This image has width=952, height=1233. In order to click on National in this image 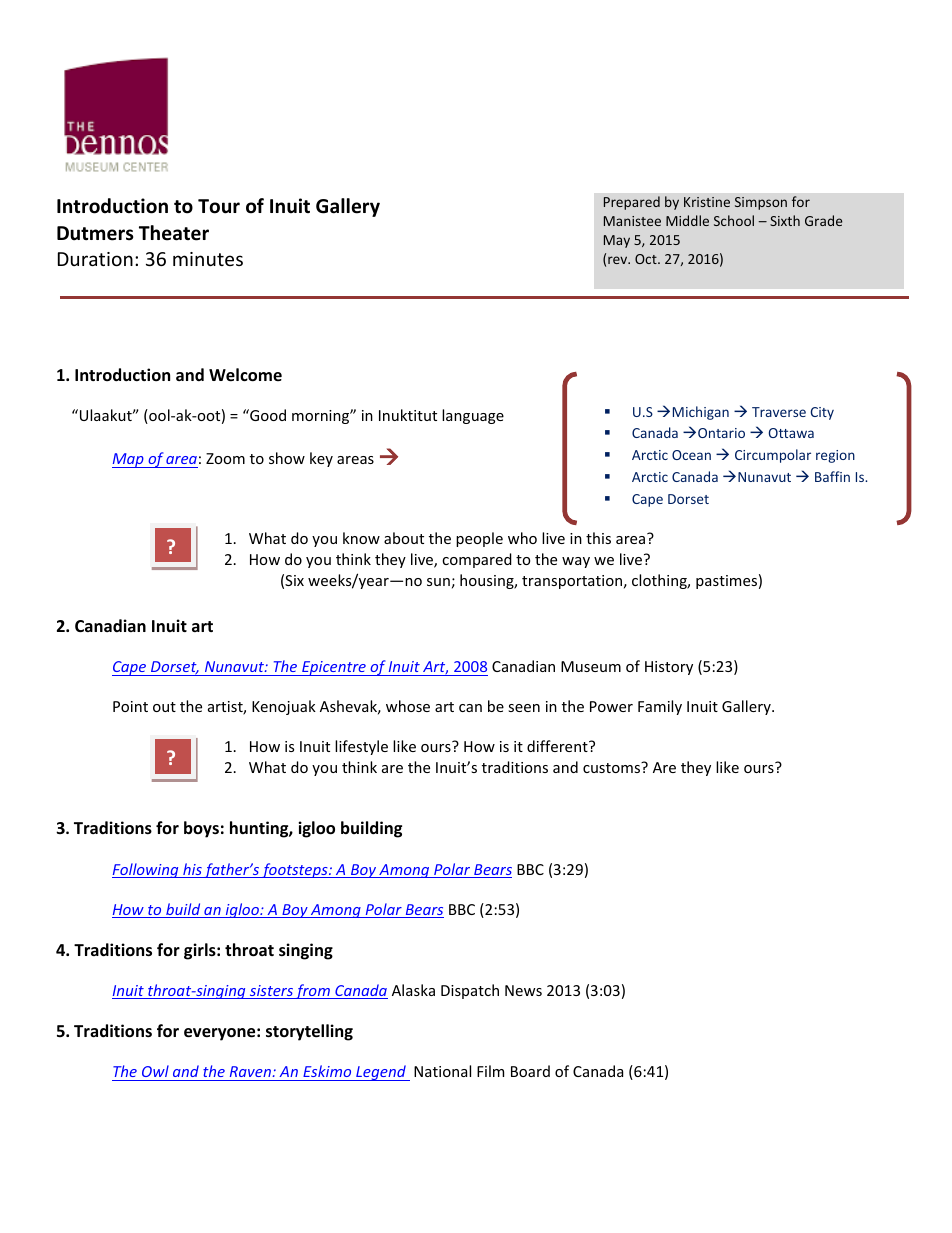, I will do `click(442, 1071)`.
